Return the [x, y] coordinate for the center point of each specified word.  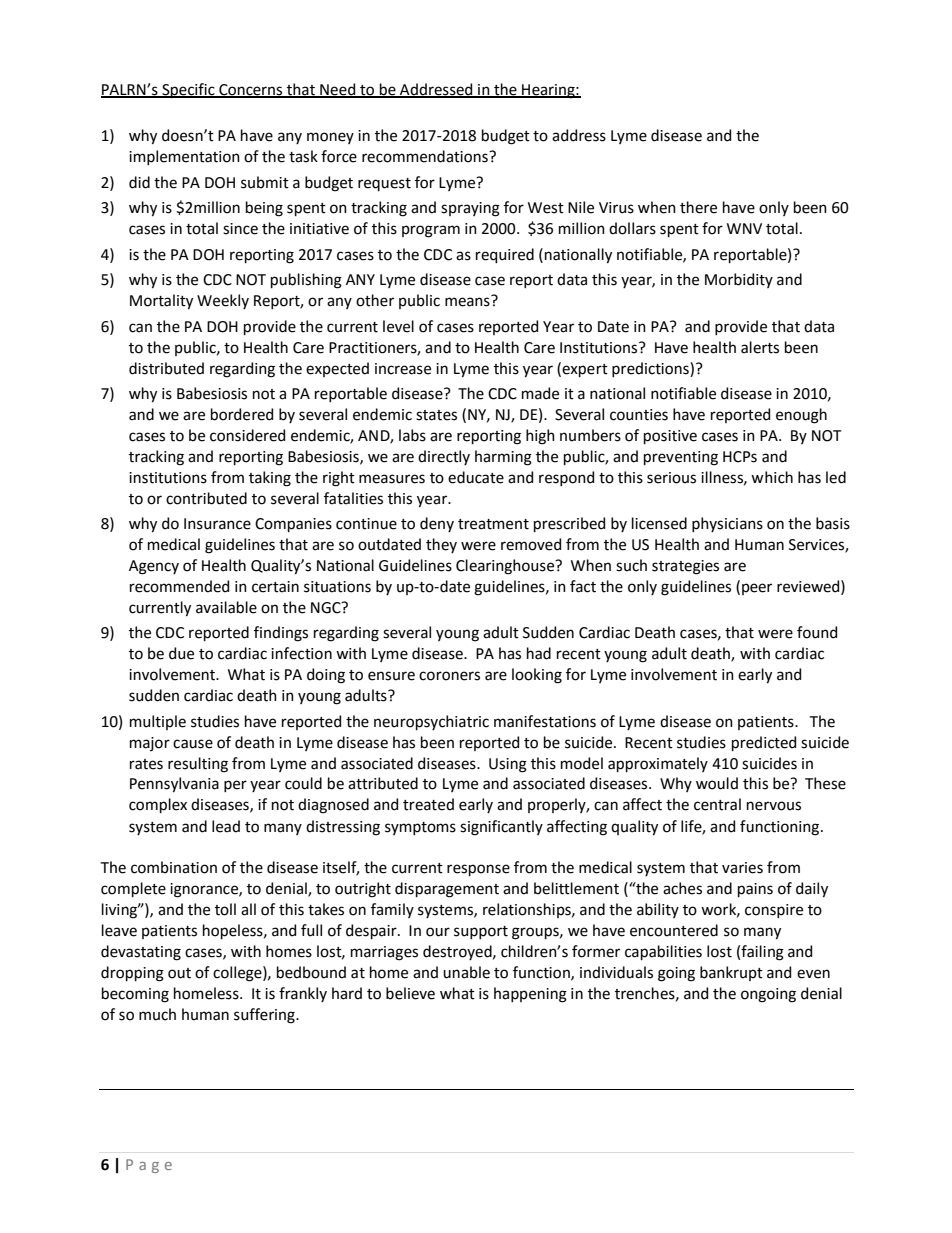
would [717, 783]
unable [466, 972]
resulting [198, 765]
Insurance [217, 524]
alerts [760, 347]
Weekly [223, 301]
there [698, 207]
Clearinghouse [506, 567]
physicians [727, 524]
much [157, 1014]
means [467, 302]
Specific [188, 90]
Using [508, 765]
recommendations [426, 156]
